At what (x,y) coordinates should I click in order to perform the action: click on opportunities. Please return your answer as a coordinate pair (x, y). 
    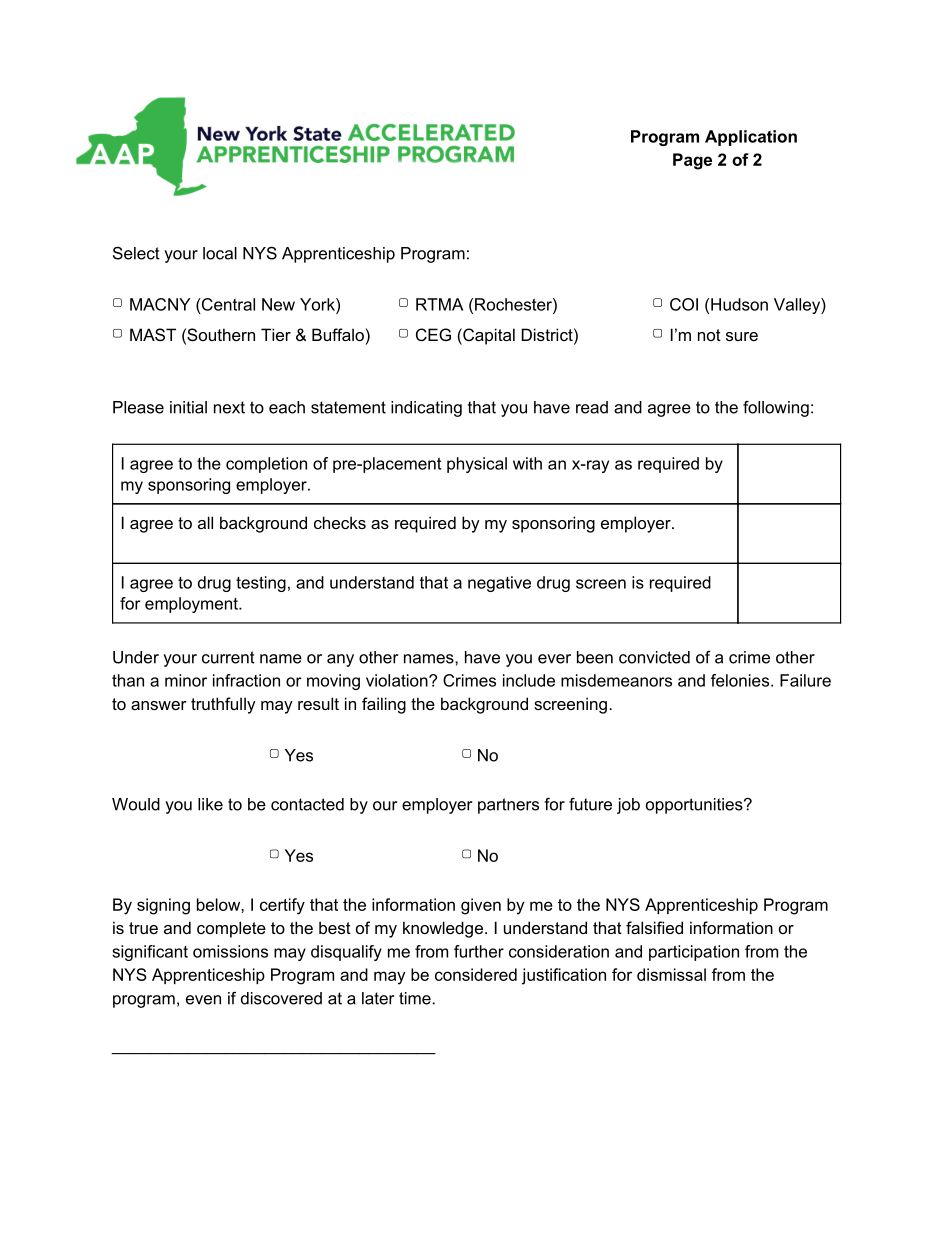
    Looking at the image, I should click on (695, 806).
